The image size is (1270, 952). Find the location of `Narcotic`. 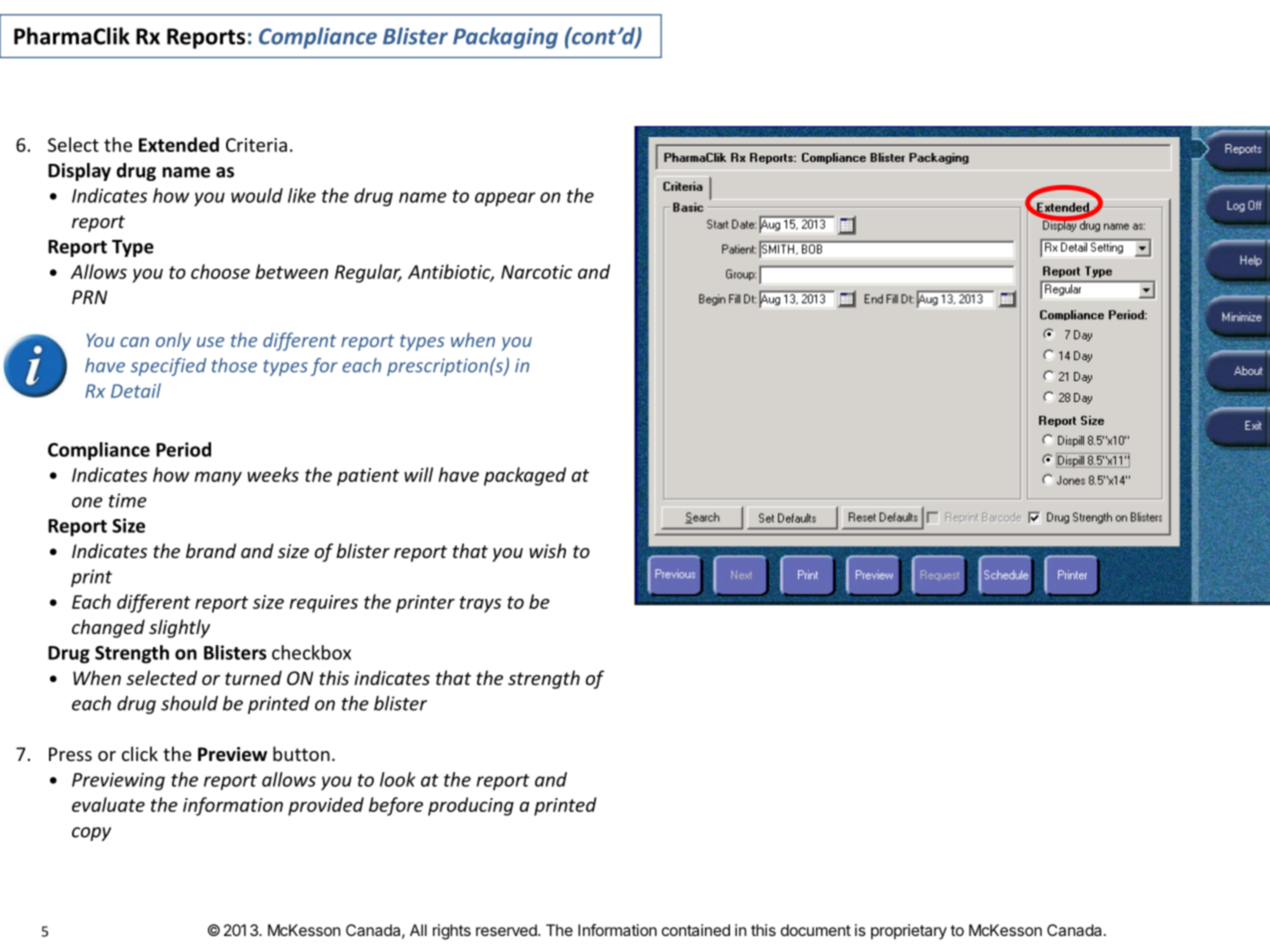

Narcotic is located at coordinates (537, 272).
